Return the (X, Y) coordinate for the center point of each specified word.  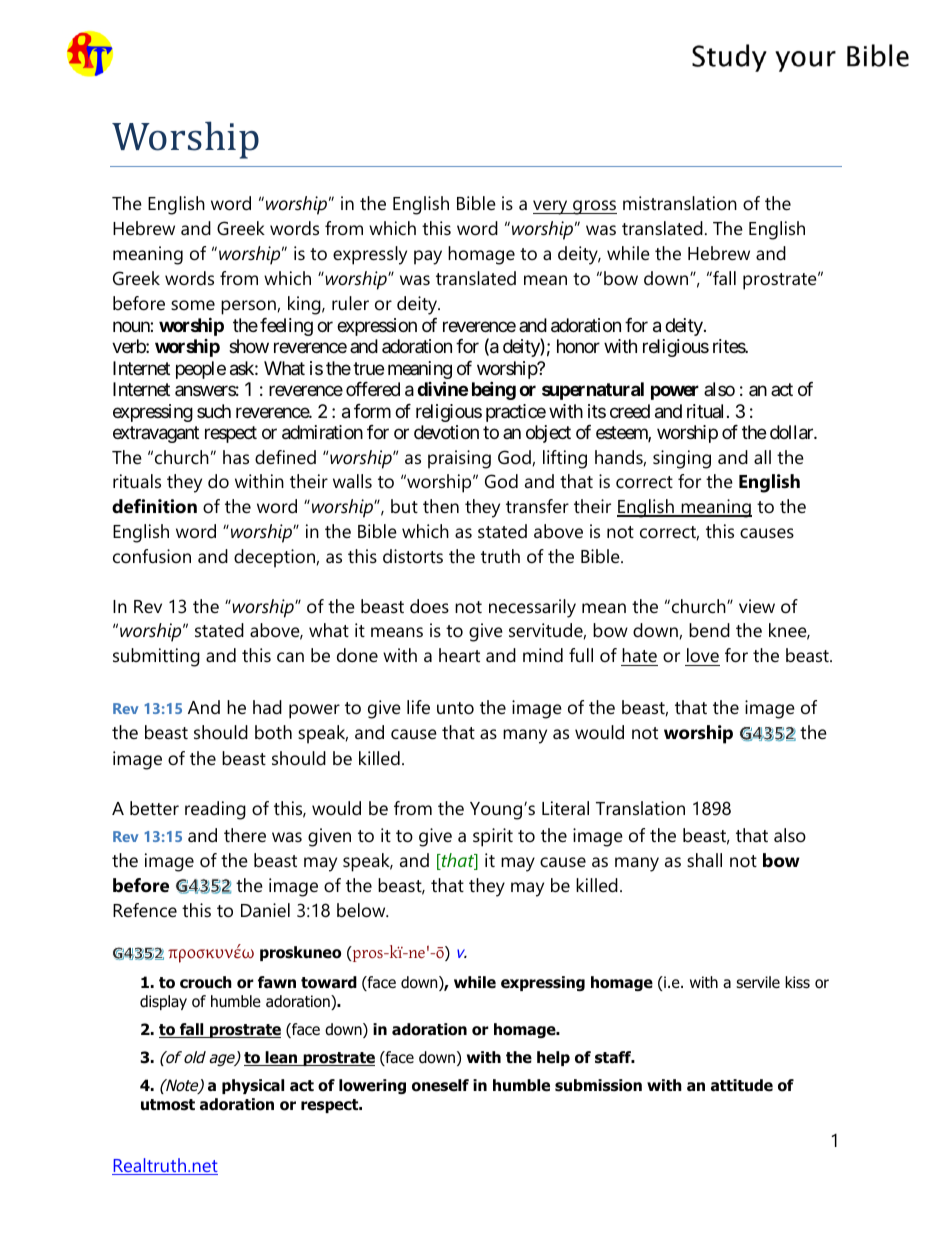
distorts (413, 556)
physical (253, 1086)
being (494, 390)
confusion (152, 556)
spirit (493, 837)
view (757, 606)
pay (428, 257)
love (702, 657)
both (273, 732)
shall (704, 860)
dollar (792, 432)
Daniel (265, 910)
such (214, 411)
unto (455, 708)
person (248, 307)
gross (594, 207)
